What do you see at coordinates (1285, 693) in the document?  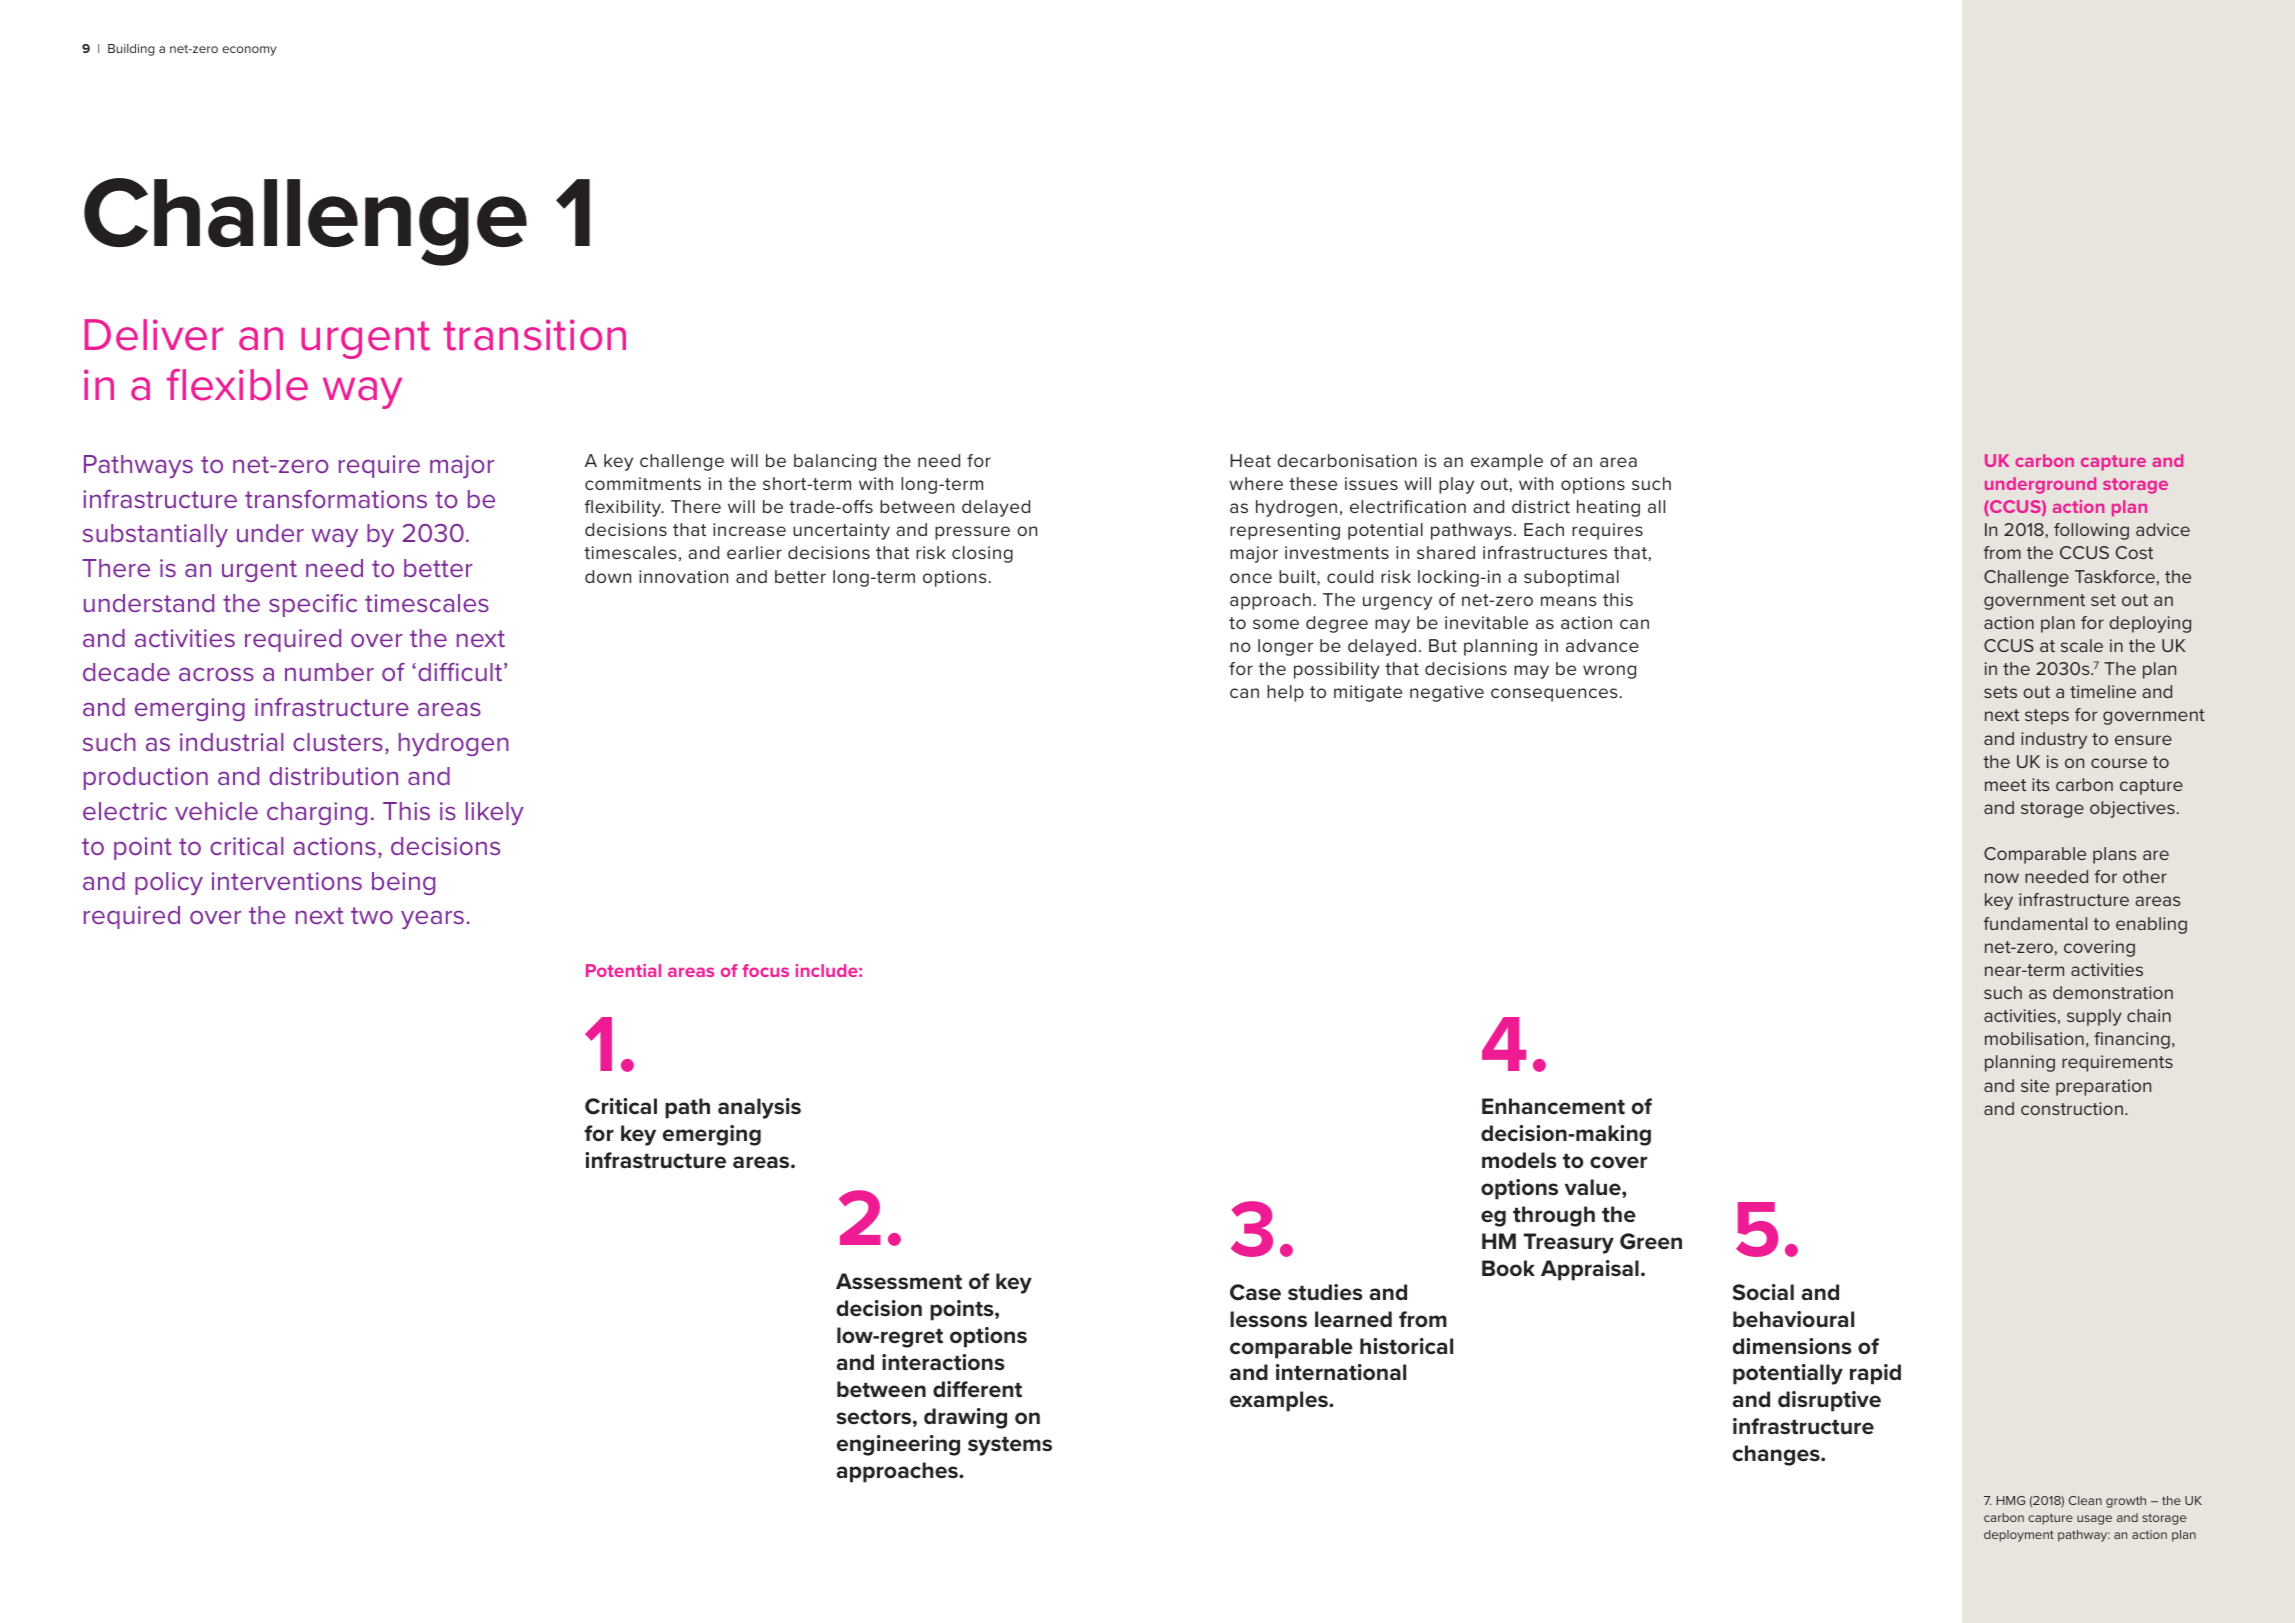 I see `help` at bounding box center [1285, 693].
